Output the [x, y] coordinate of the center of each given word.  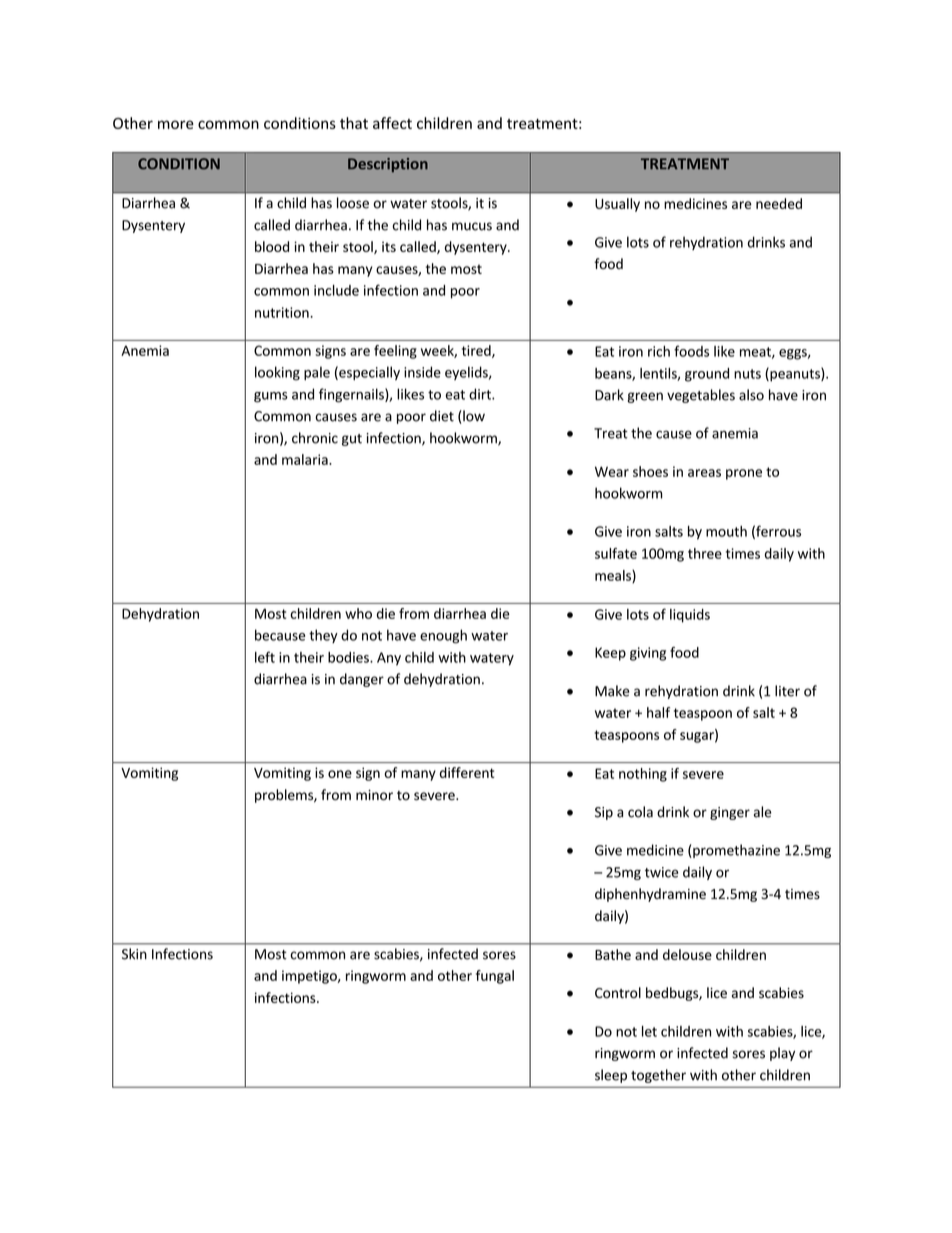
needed [779, 203]
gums [271, 397]
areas [704, 473]
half [658, 712]
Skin [134, 954]
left [265, 657]
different [467, 772]
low [473, 417]
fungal [495, 977]
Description [388, 165]
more [176, 124]
